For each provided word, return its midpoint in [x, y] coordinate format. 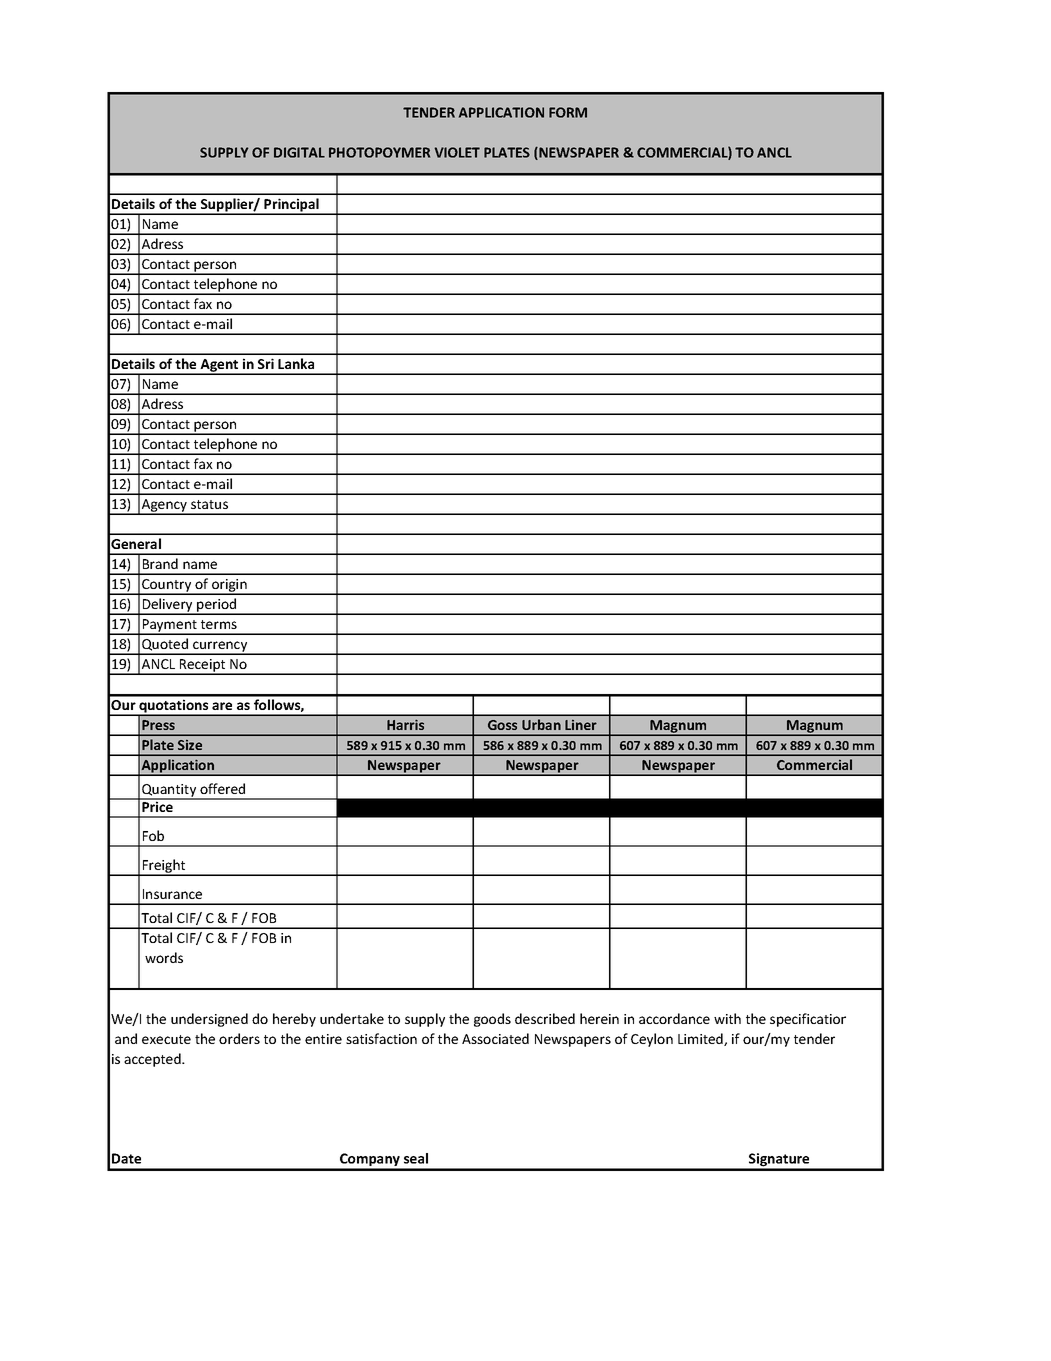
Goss [502, 725]
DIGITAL [299, 152]
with [727, 1018]
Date [126, 1158]
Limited [701, 1039]
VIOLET [457, 152]
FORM [568, 112]
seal [416, 1158]
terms [219, 624]
